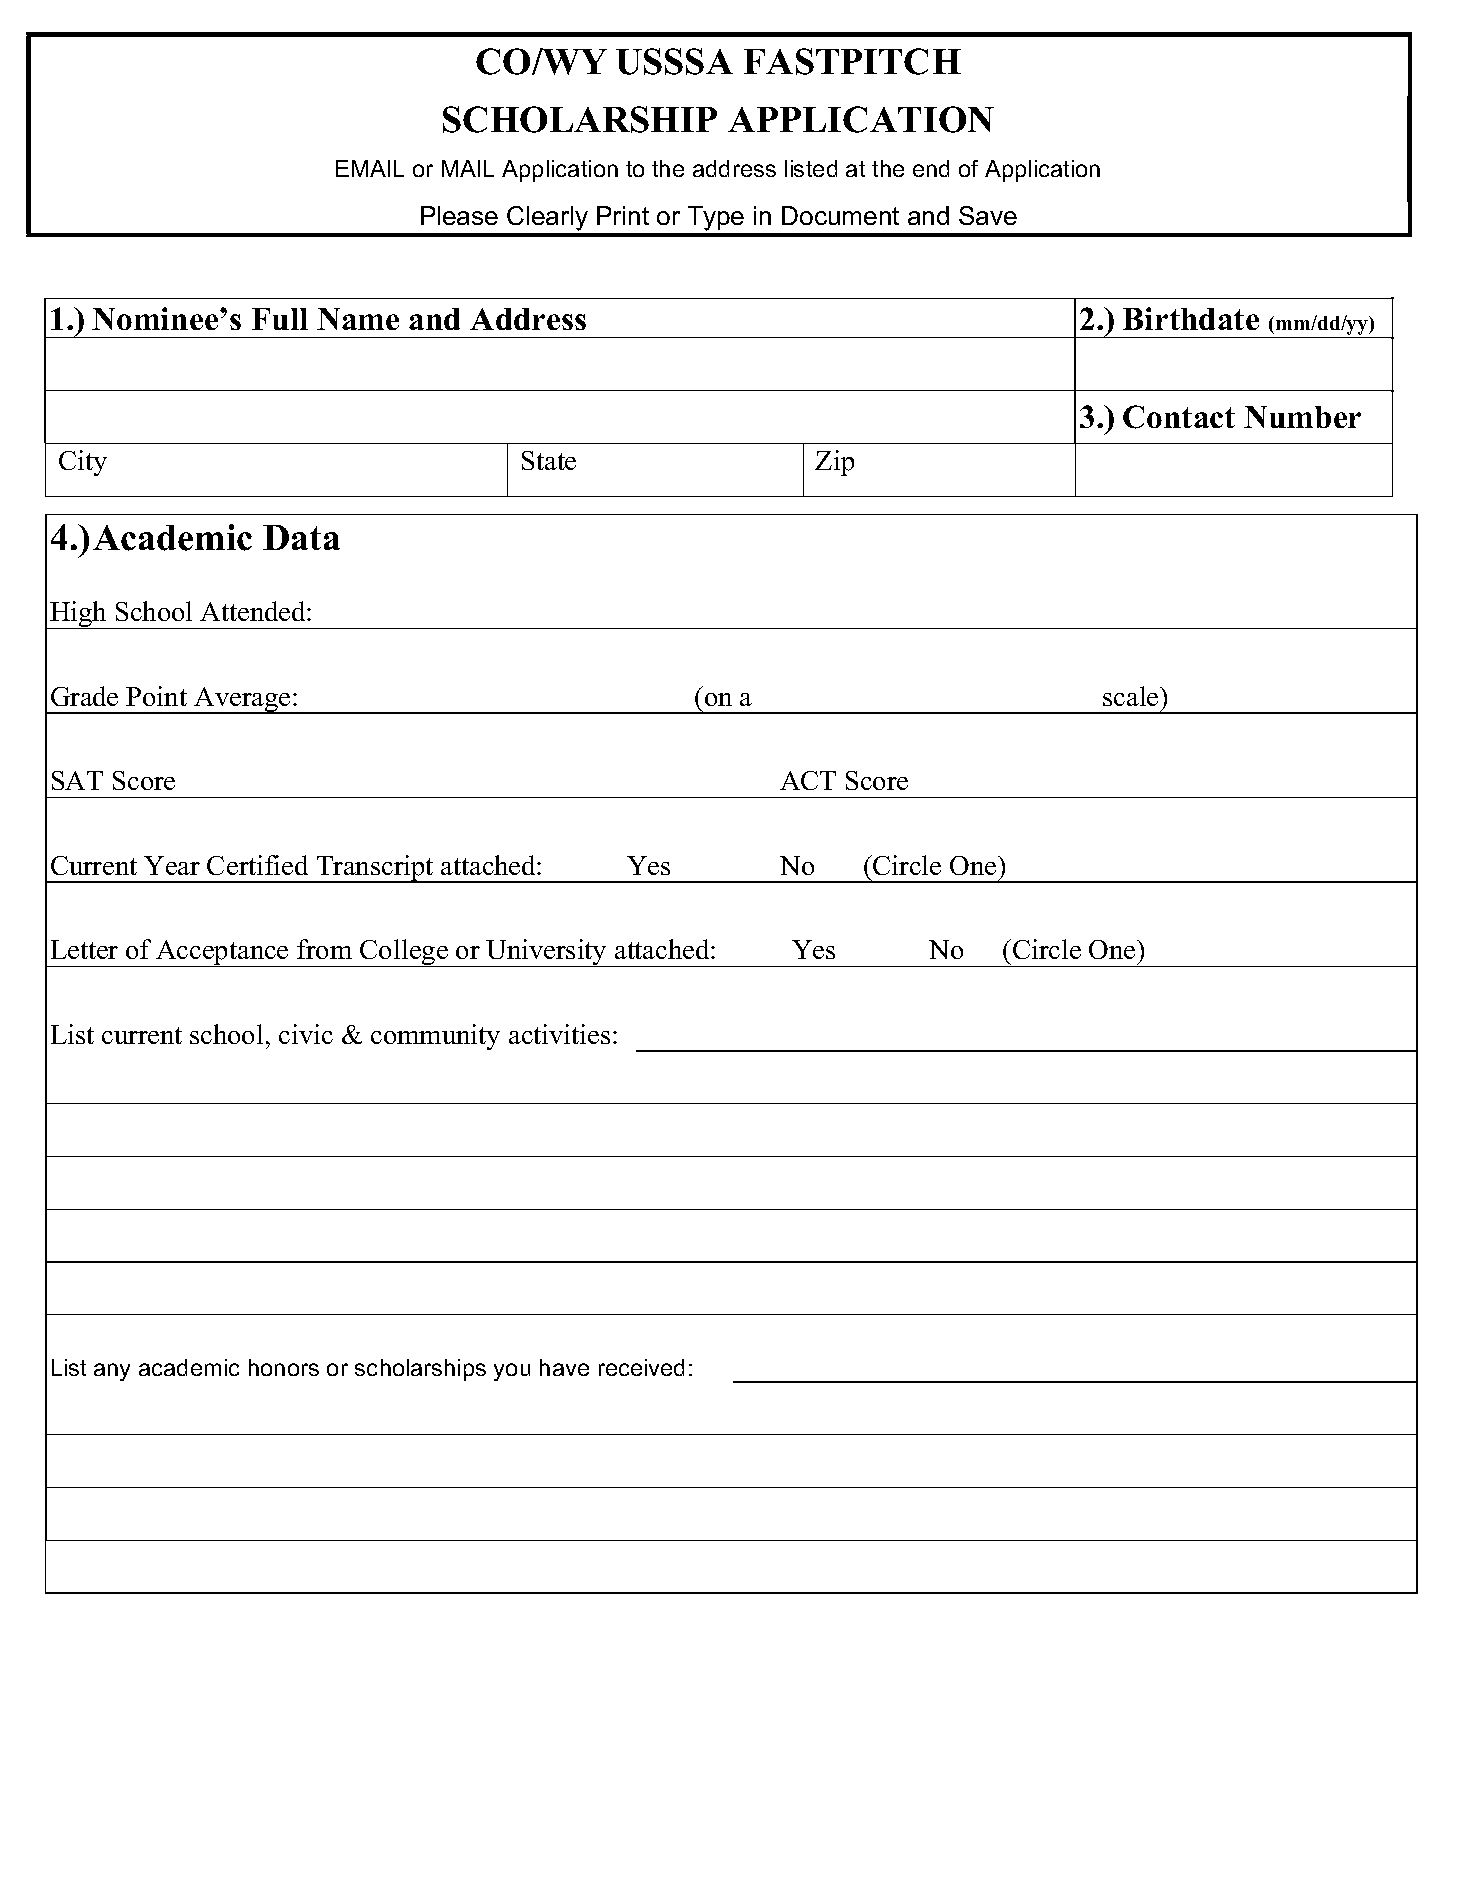  What do you see at coordinates (280, 319) in the screenshot?
I see `Full` at bounding box center [280, 319].
